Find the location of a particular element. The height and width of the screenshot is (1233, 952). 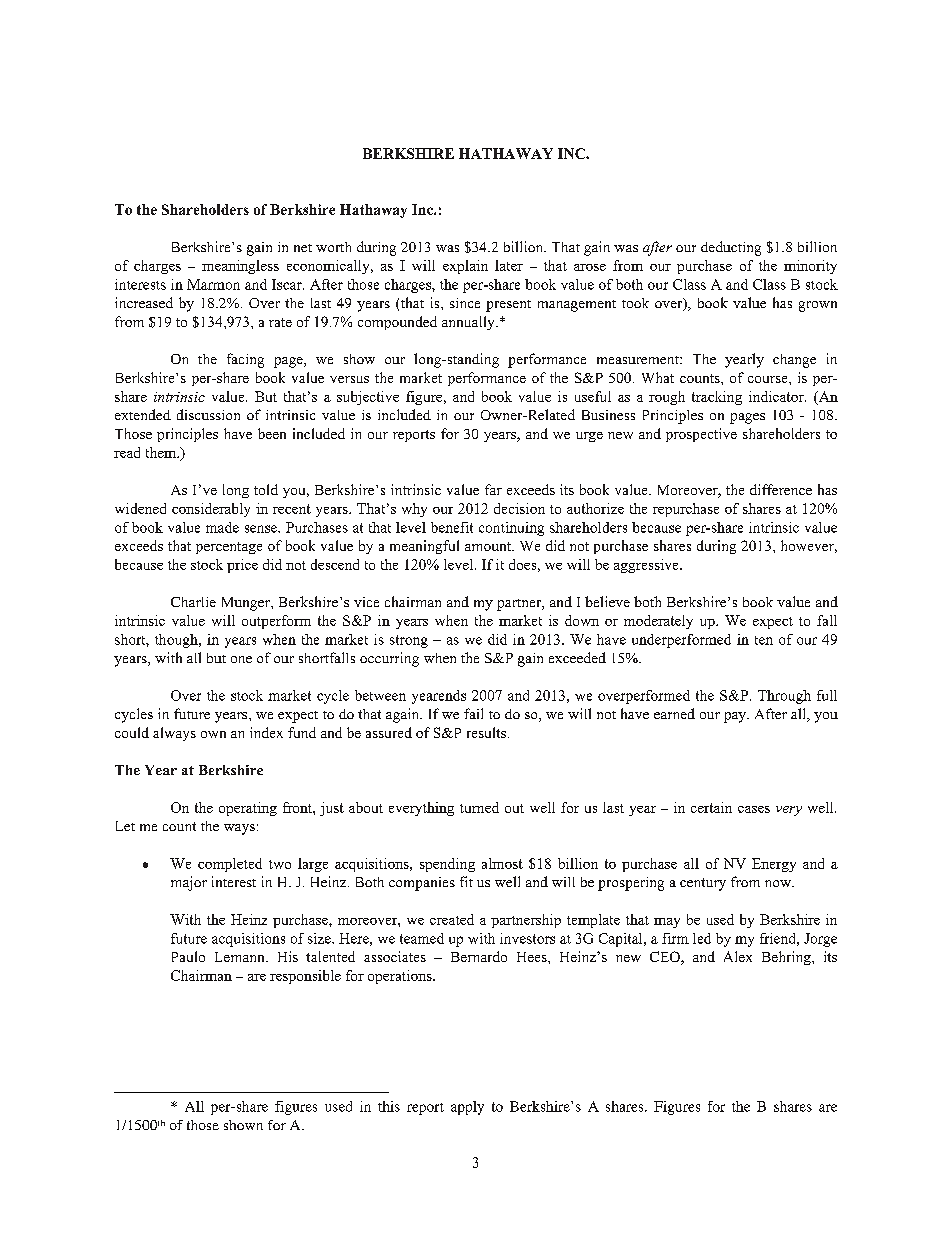

apply is located at coordinates (467, 1108).
